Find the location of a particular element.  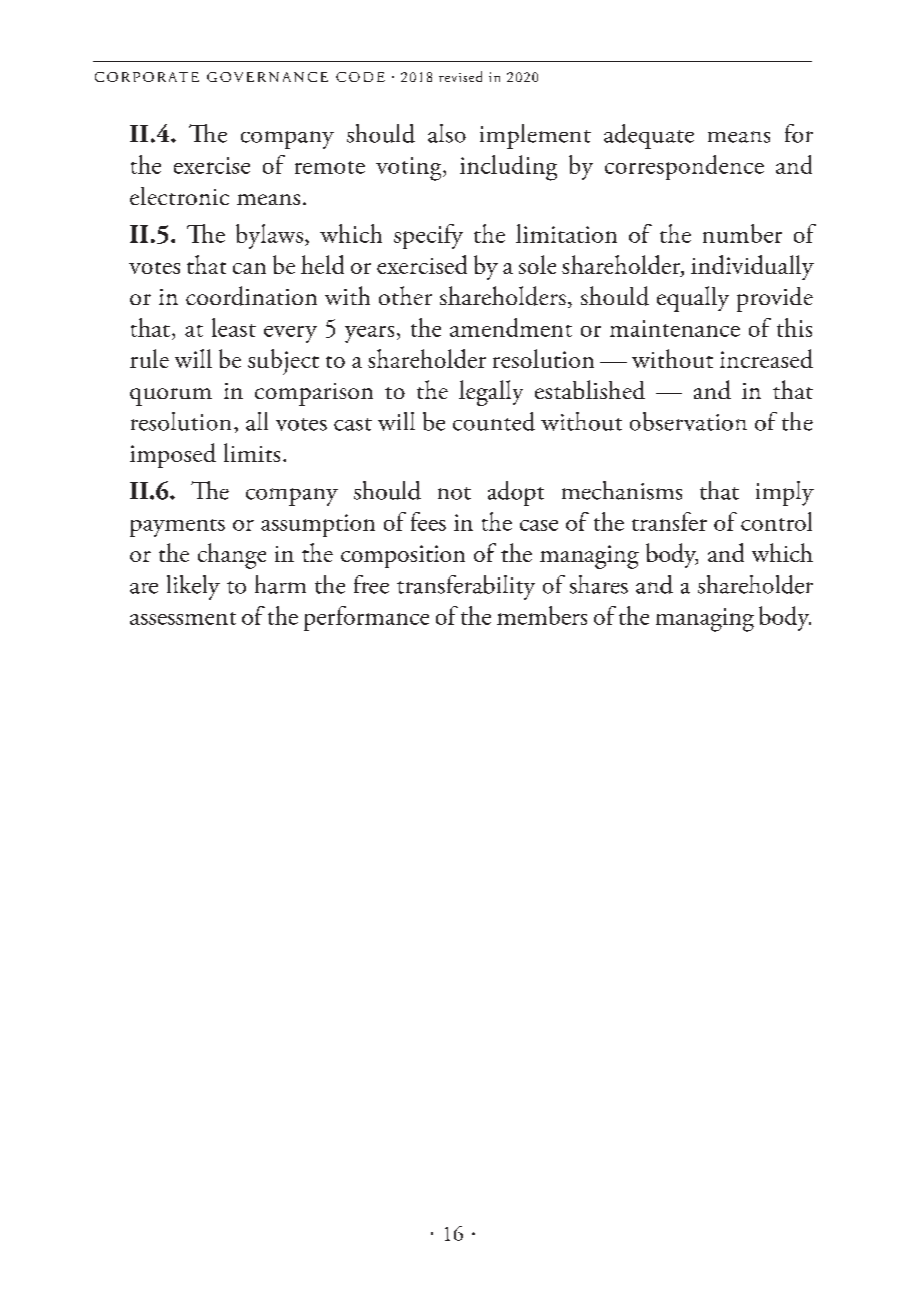

adequate is located at coordinates (649, 136).
